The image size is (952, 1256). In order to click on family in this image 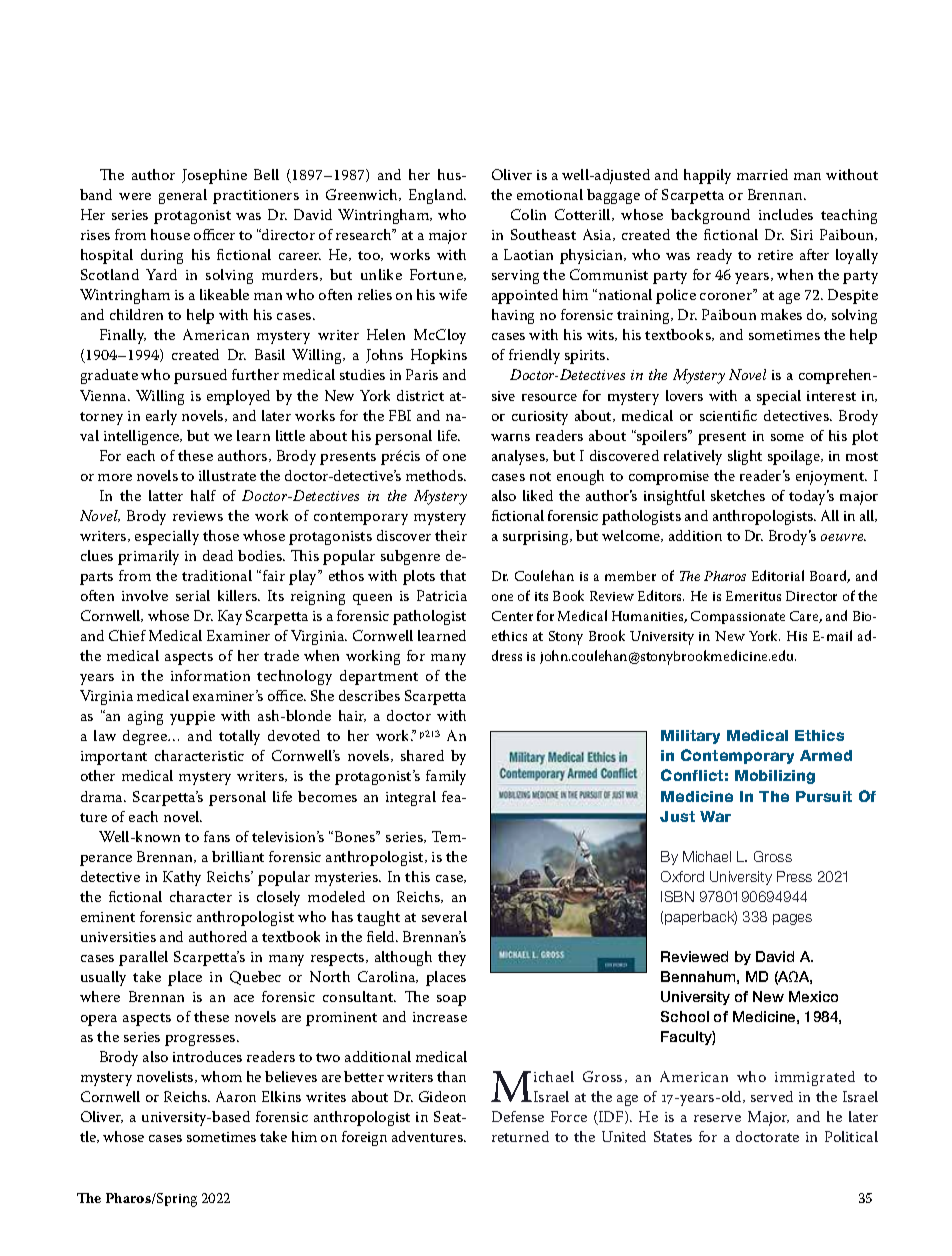, I will do `click(446, 777)`.
